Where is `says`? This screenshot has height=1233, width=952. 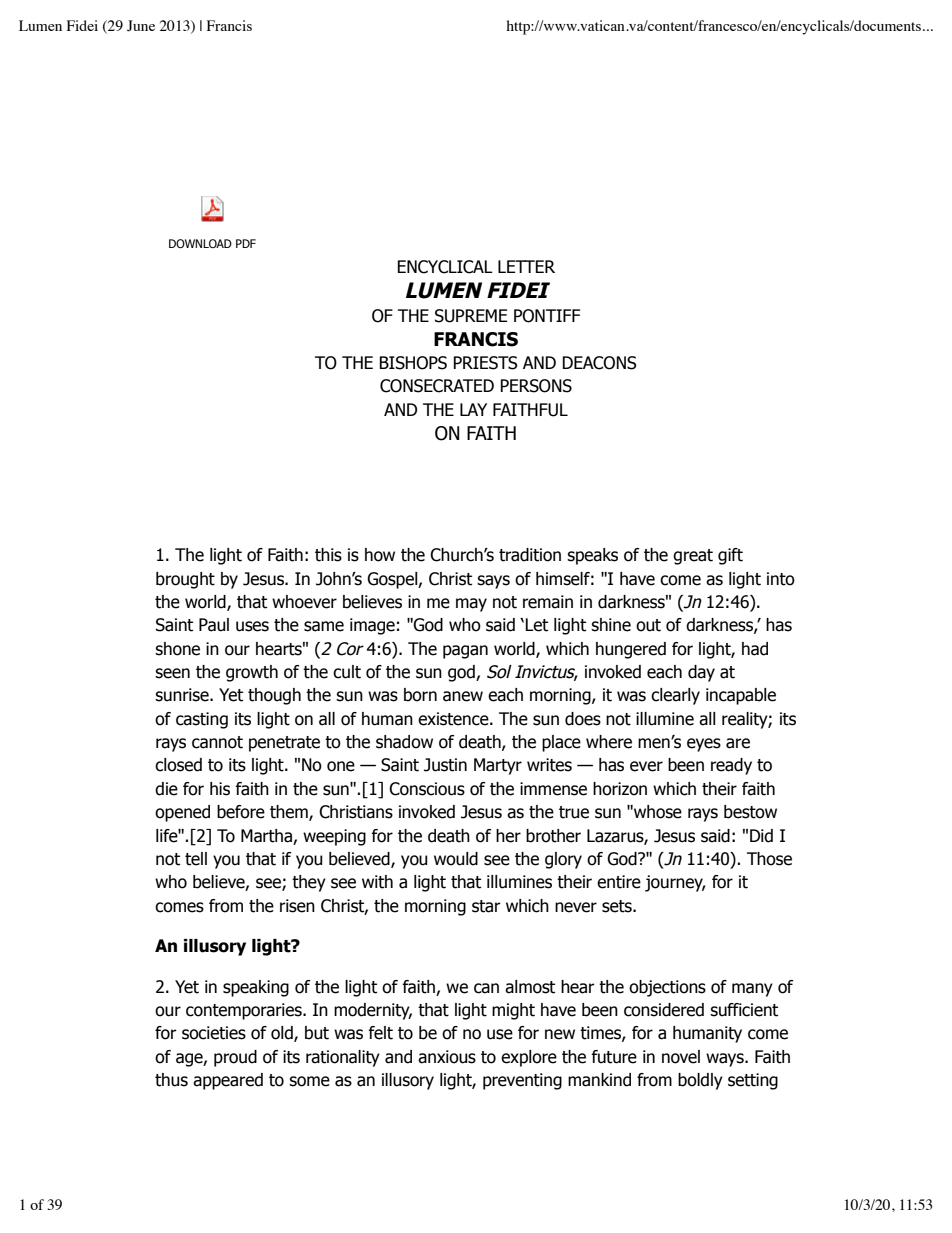 says is located at coordinates (493, 582).
